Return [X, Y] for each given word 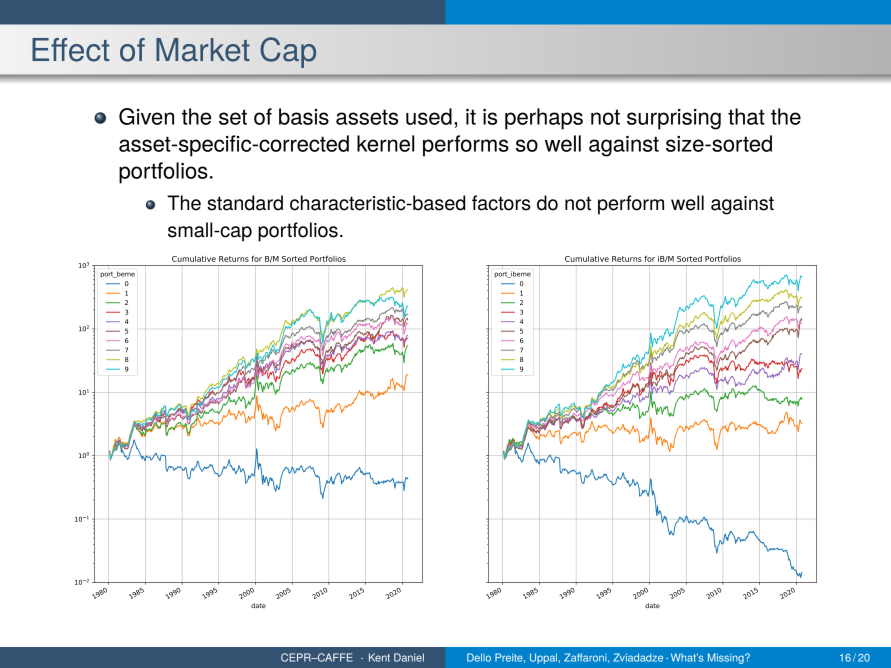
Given [146, 116]
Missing [727, 658]
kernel [385, 143]
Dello [479, 657]
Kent [379, 657]
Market [203, 50]
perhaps [544, 119]
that [746, 116]
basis [304, 116]
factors [501, 203]
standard [245, 203]
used [429, 116]
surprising [674, 119]
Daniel [409, 657]
